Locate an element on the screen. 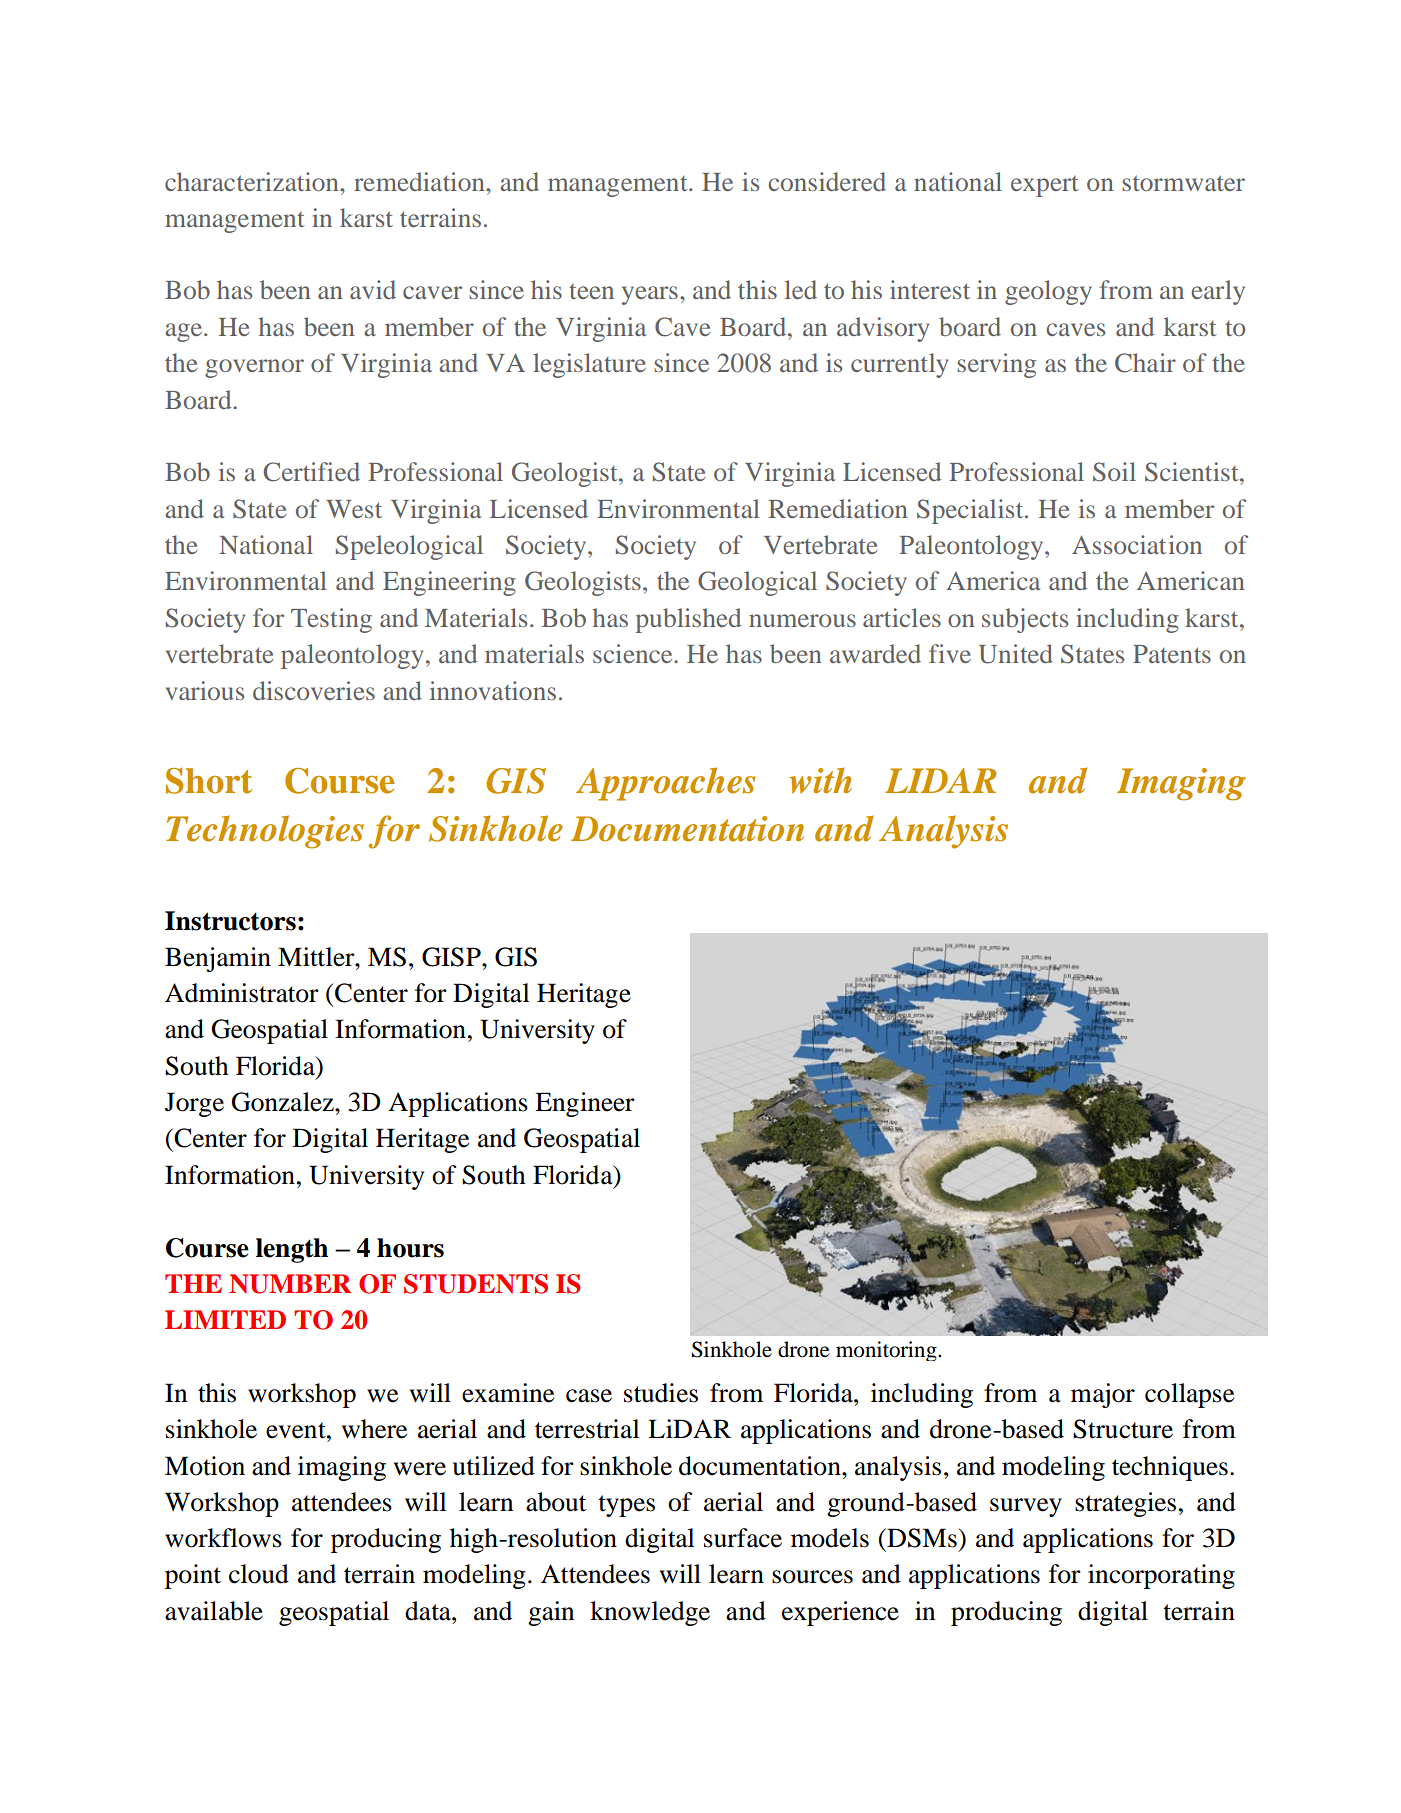  monitoring is located at coordinates (887, 1351).
